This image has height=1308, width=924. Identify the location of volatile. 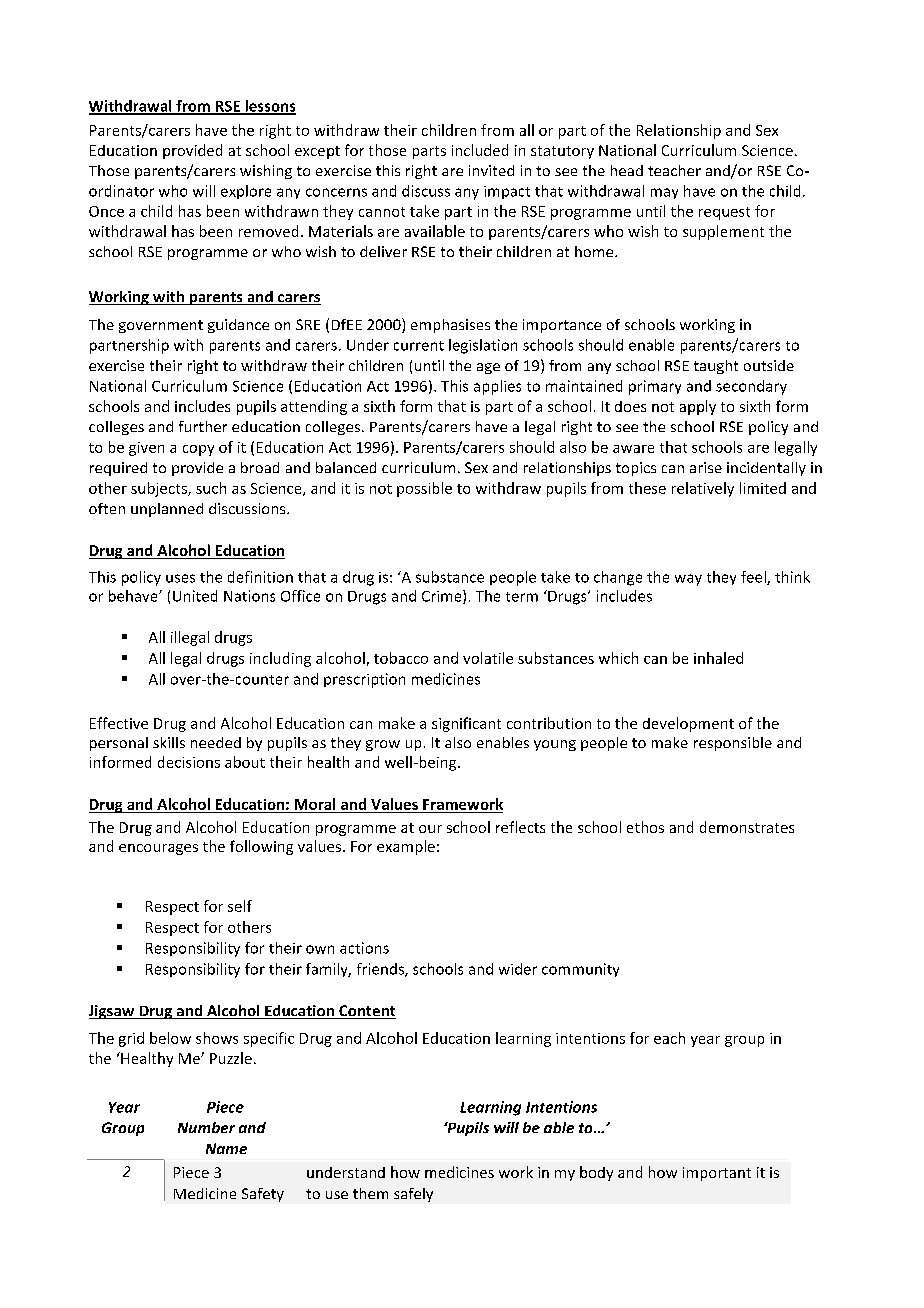
(488, 658).
